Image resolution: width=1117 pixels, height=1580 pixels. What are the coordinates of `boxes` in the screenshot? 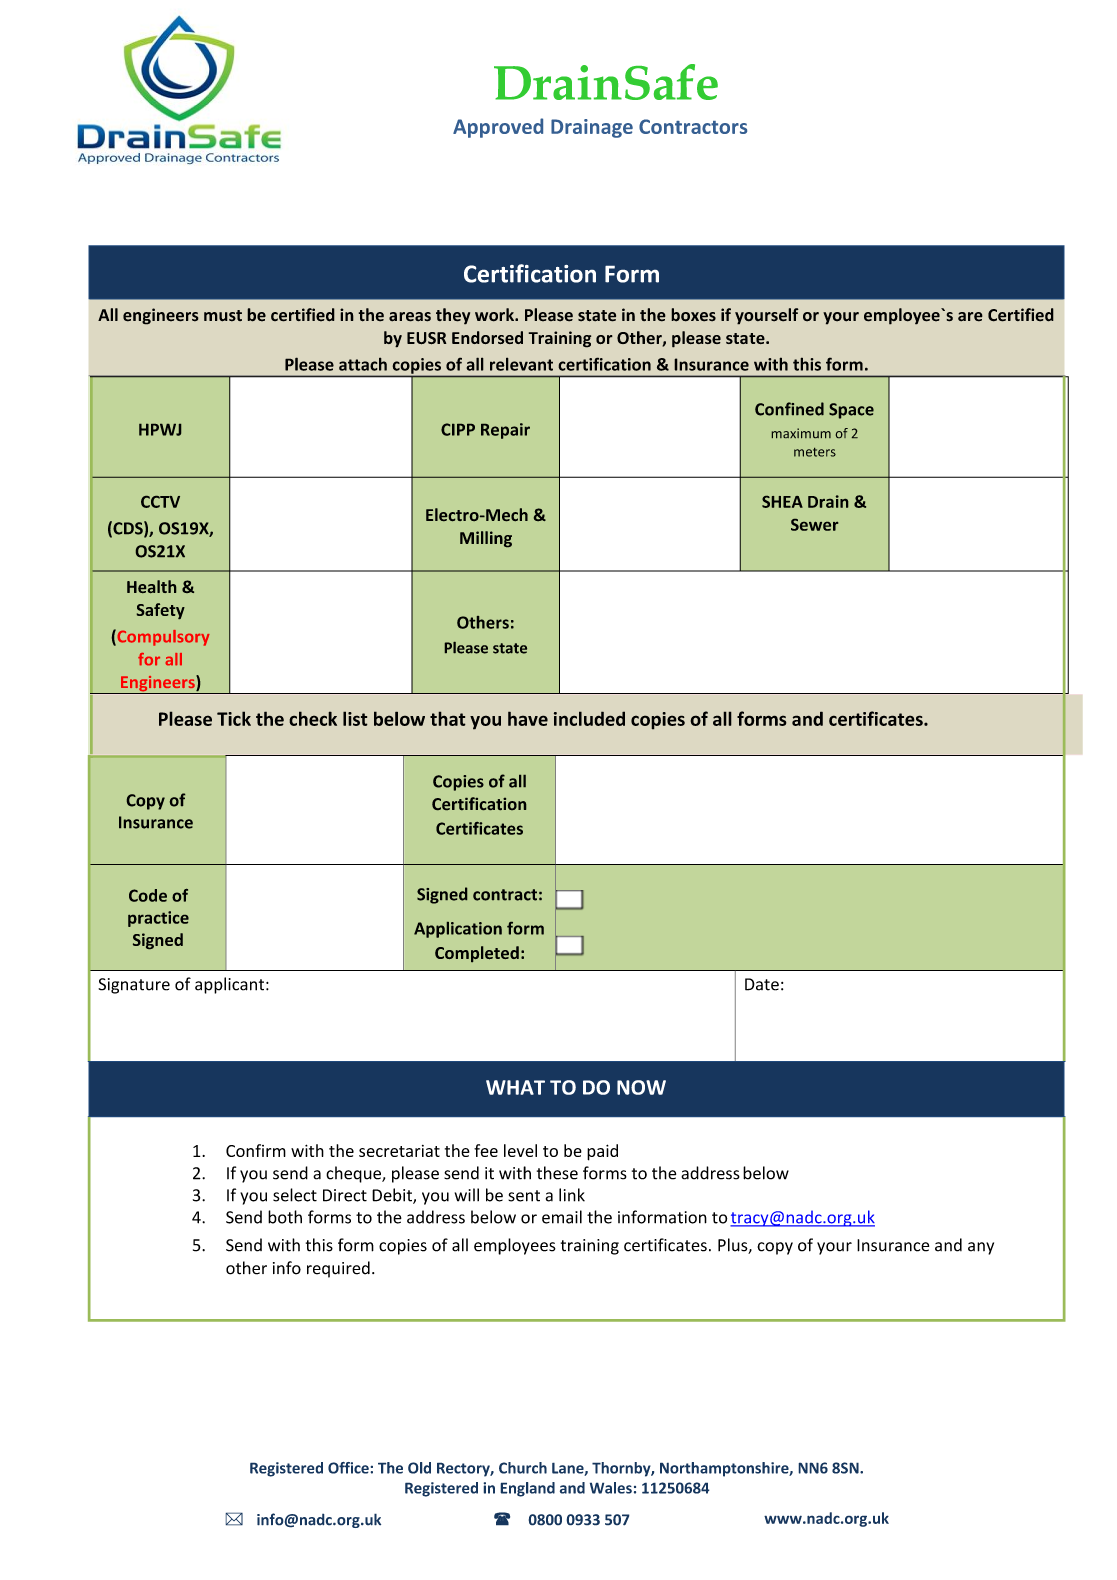 It's located at (693, 315).
